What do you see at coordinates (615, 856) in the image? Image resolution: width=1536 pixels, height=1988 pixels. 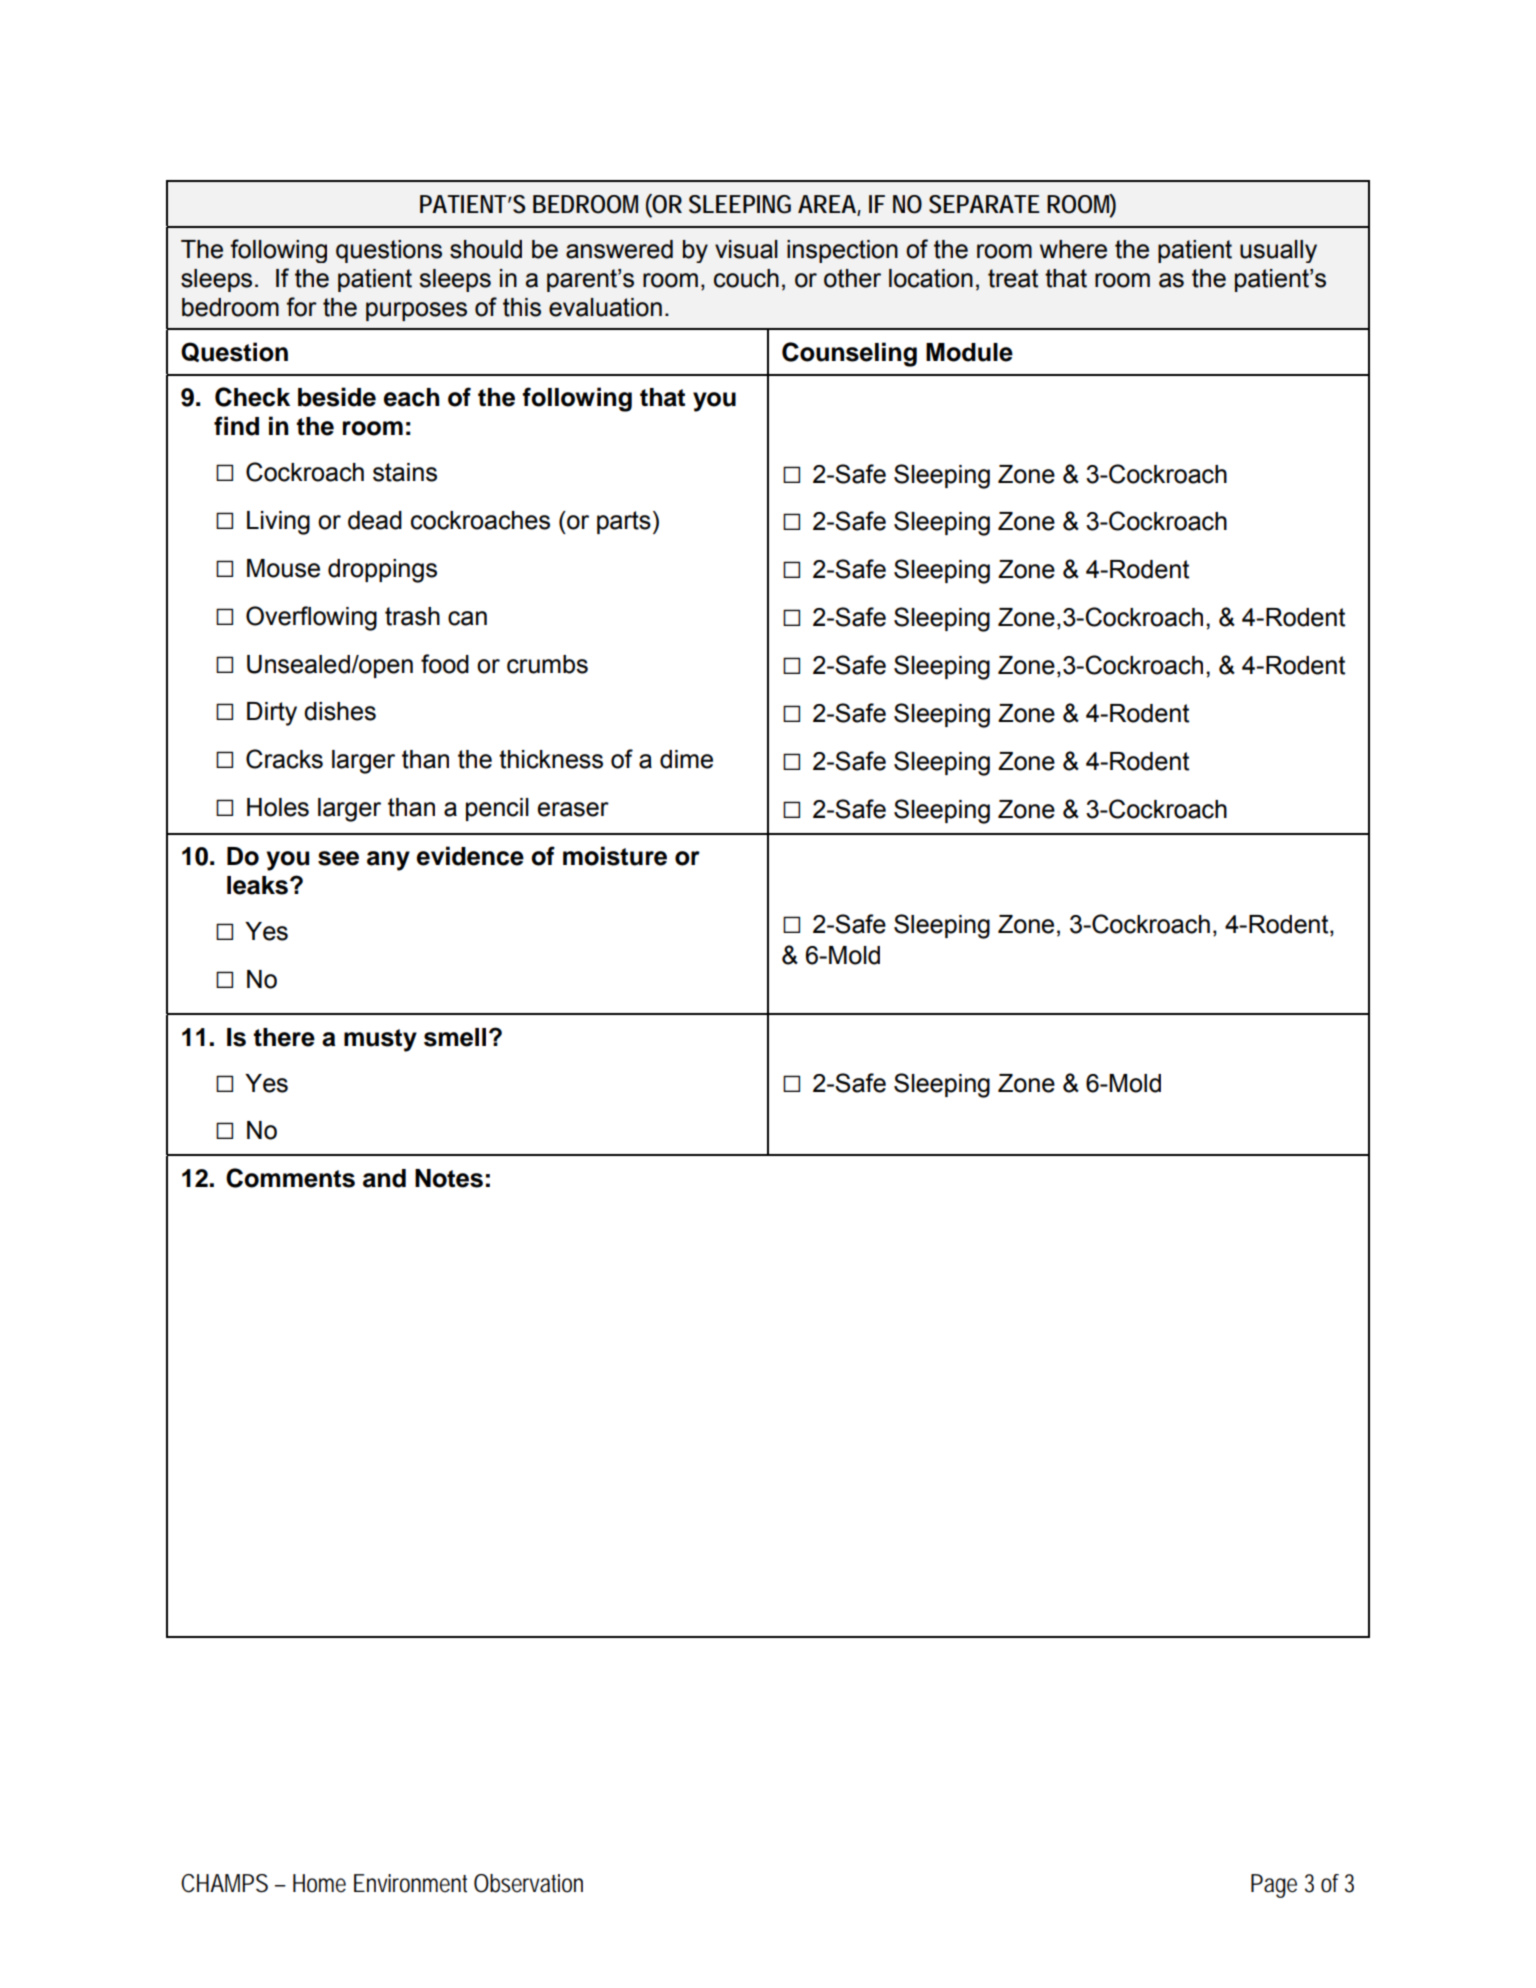 I see `moisture` at bounding box center [615, 856].
